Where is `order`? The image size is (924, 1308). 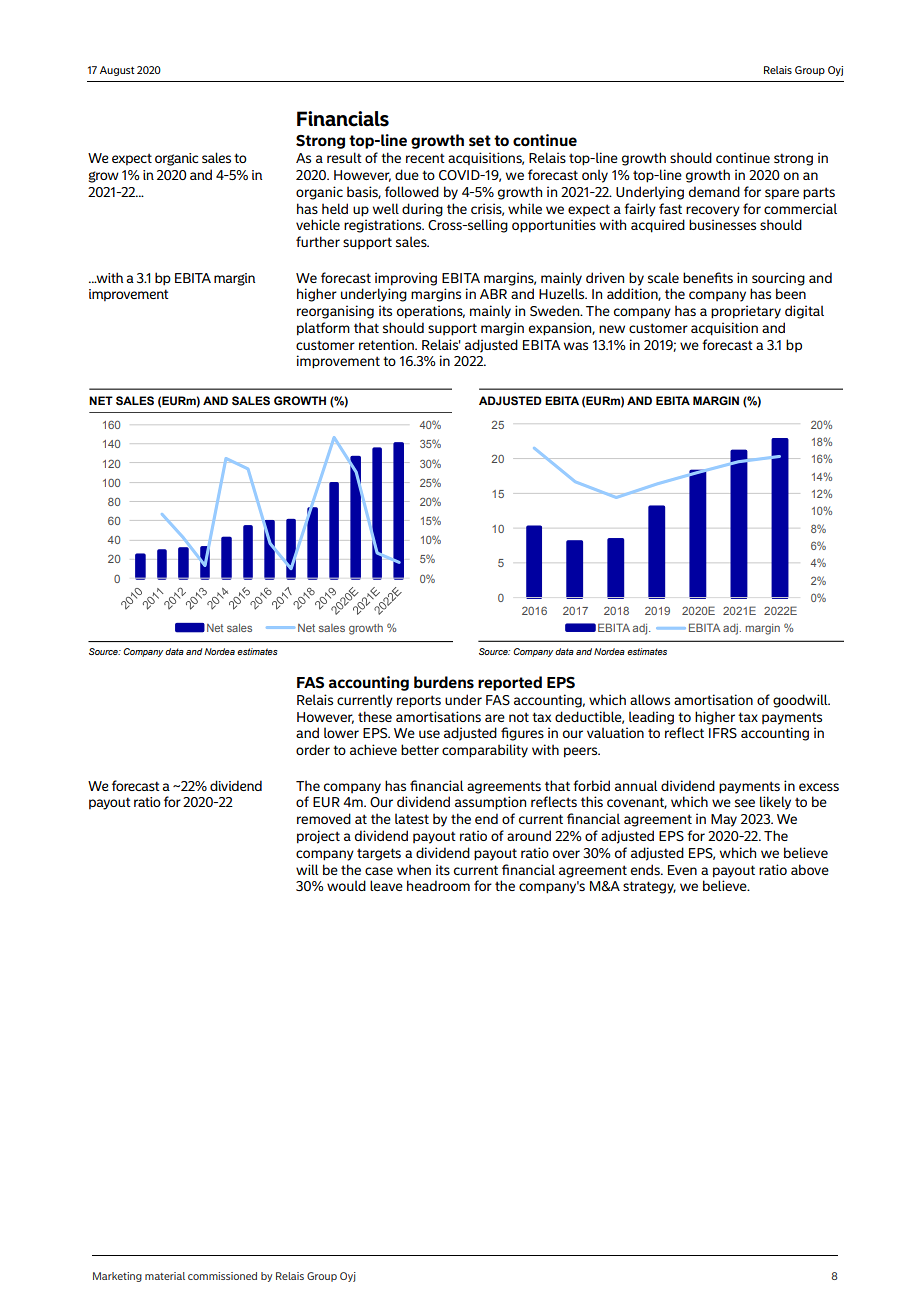 order is located at coordinates (313, 749).
